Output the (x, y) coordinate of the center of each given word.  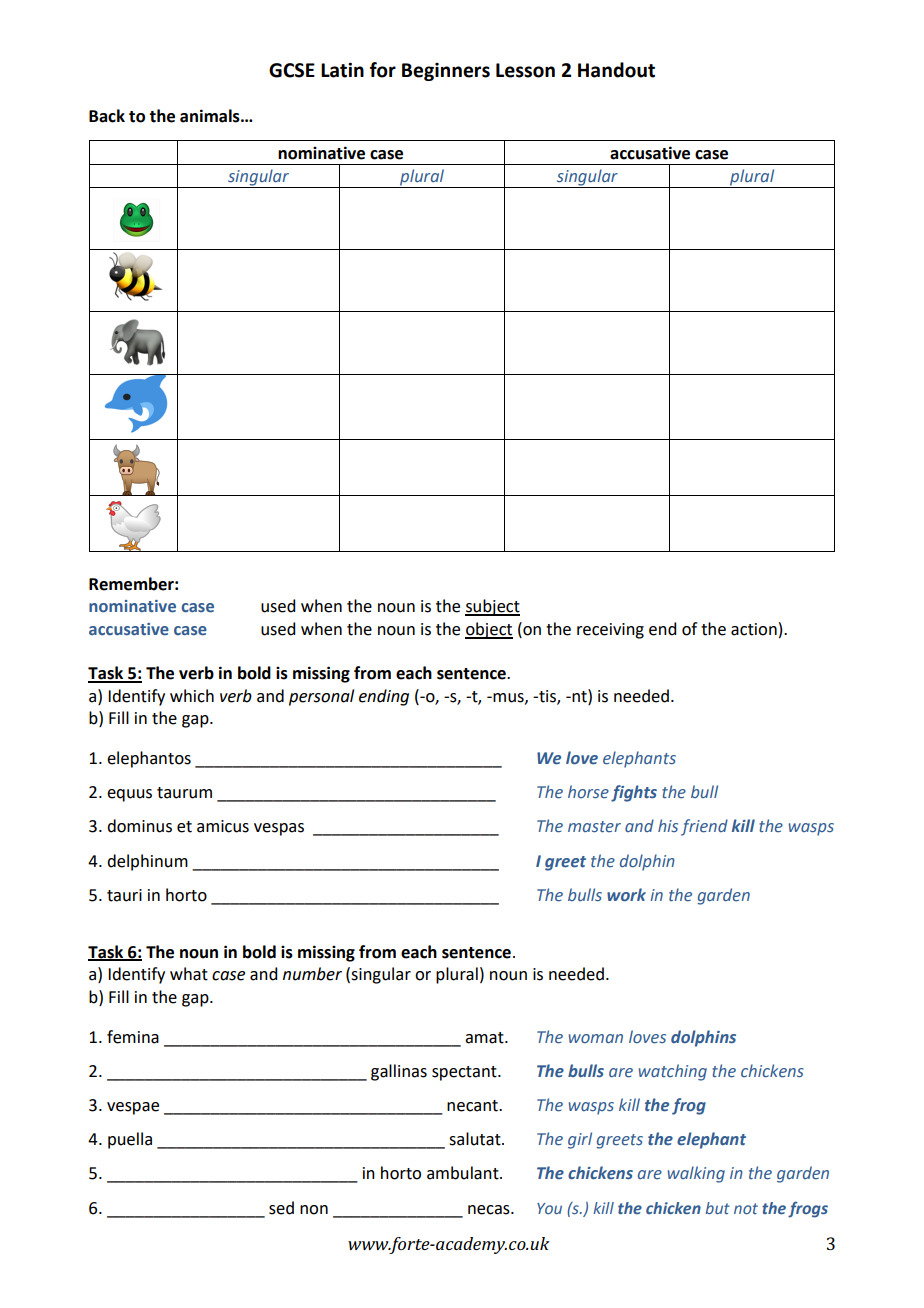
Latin (342, 70)
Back (107, 116)
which (192, 696)
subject (492, 607)
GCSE (292, 70)
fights (634, 793)
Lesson (525, 70)
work (626, 895)
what (189, 974)
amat (485, 1038)
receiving (610, 631)
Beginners (446, 72)
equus (129, 795)
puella (130, 1140)
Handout (616, 70)
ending (384, 697)
